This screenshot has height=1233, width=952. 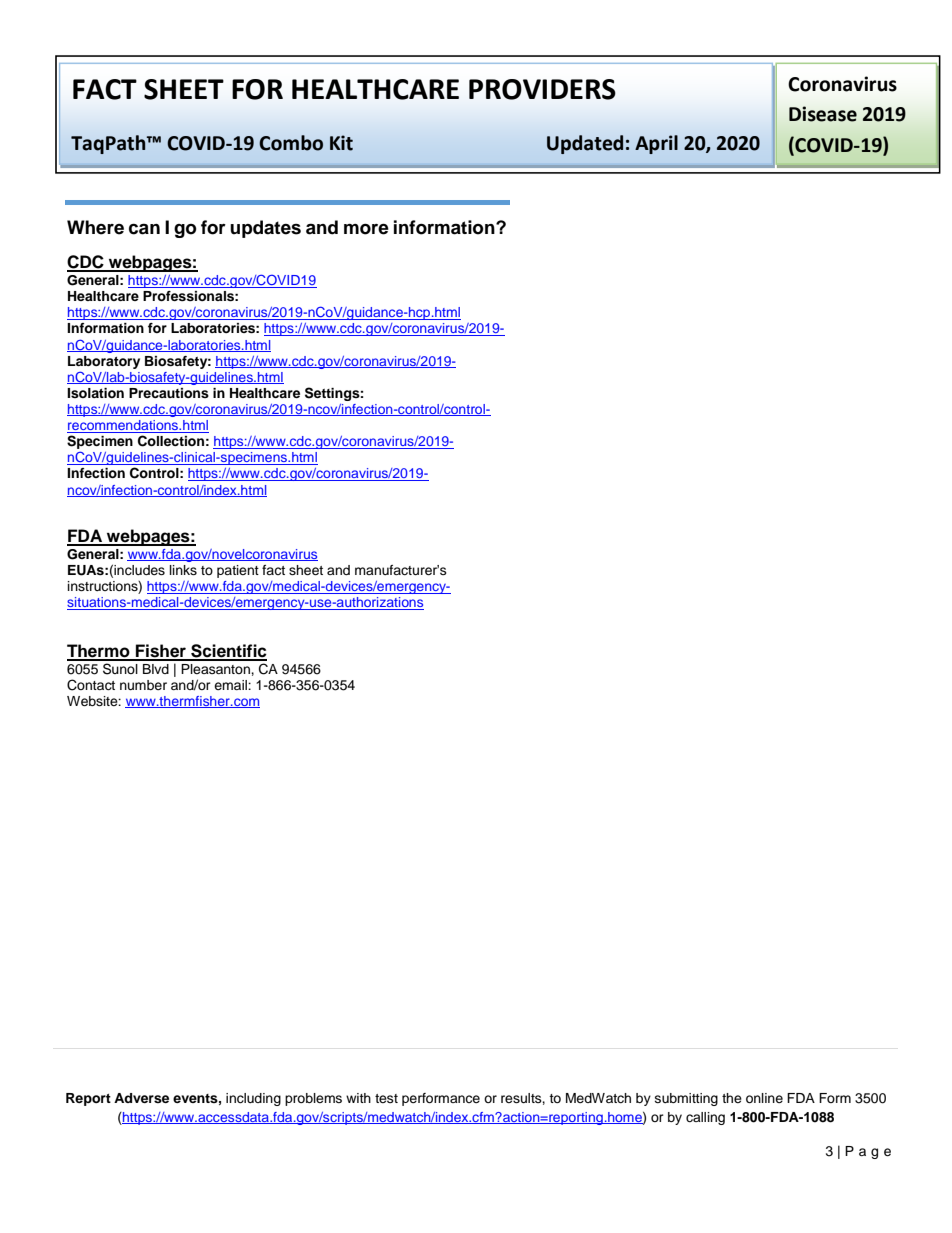 I want to click on Adverse, so click(x=141, y=1098).
